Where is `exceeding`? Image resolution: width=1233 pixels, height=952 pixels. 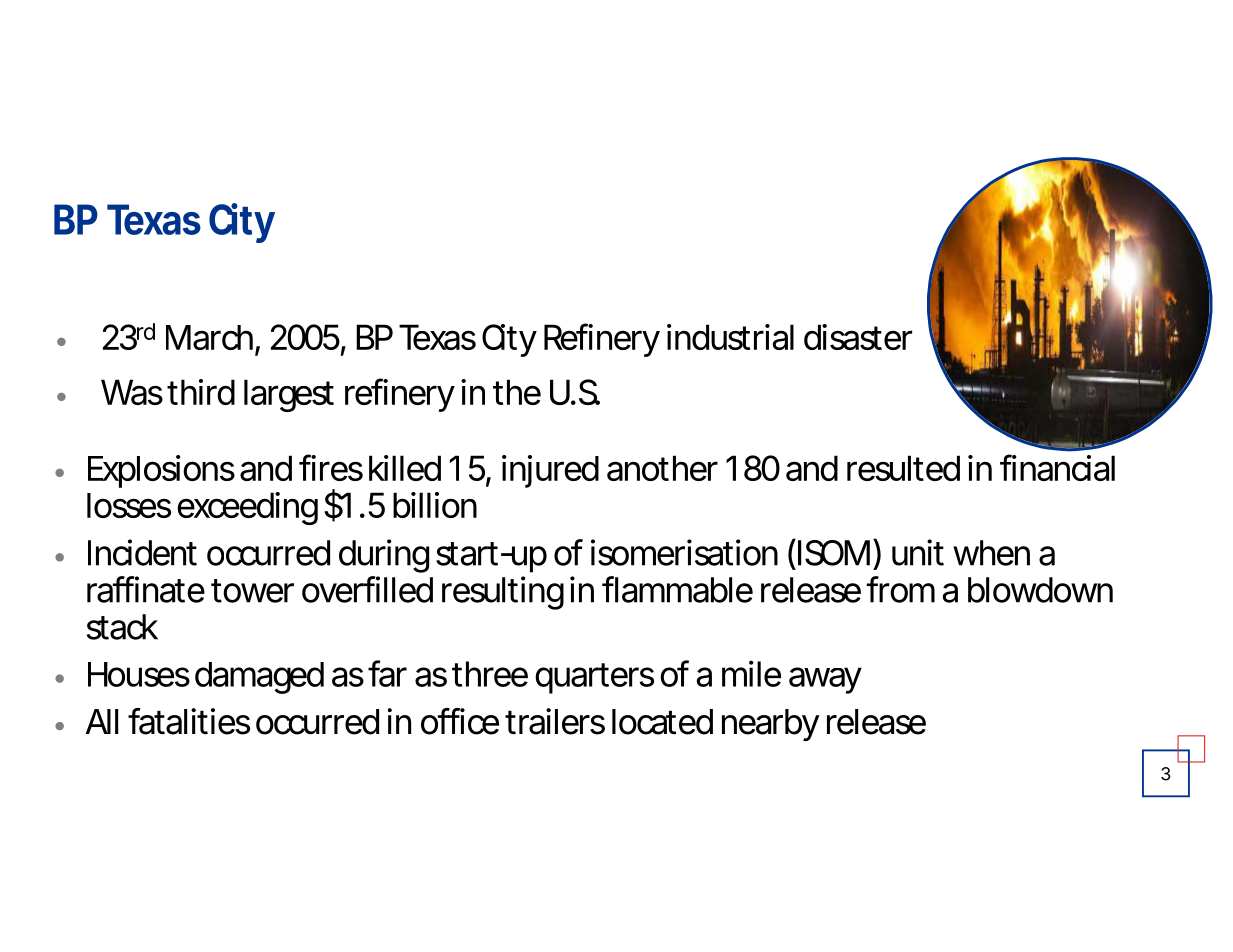
exceeding is located at coordinates (247, 508).
